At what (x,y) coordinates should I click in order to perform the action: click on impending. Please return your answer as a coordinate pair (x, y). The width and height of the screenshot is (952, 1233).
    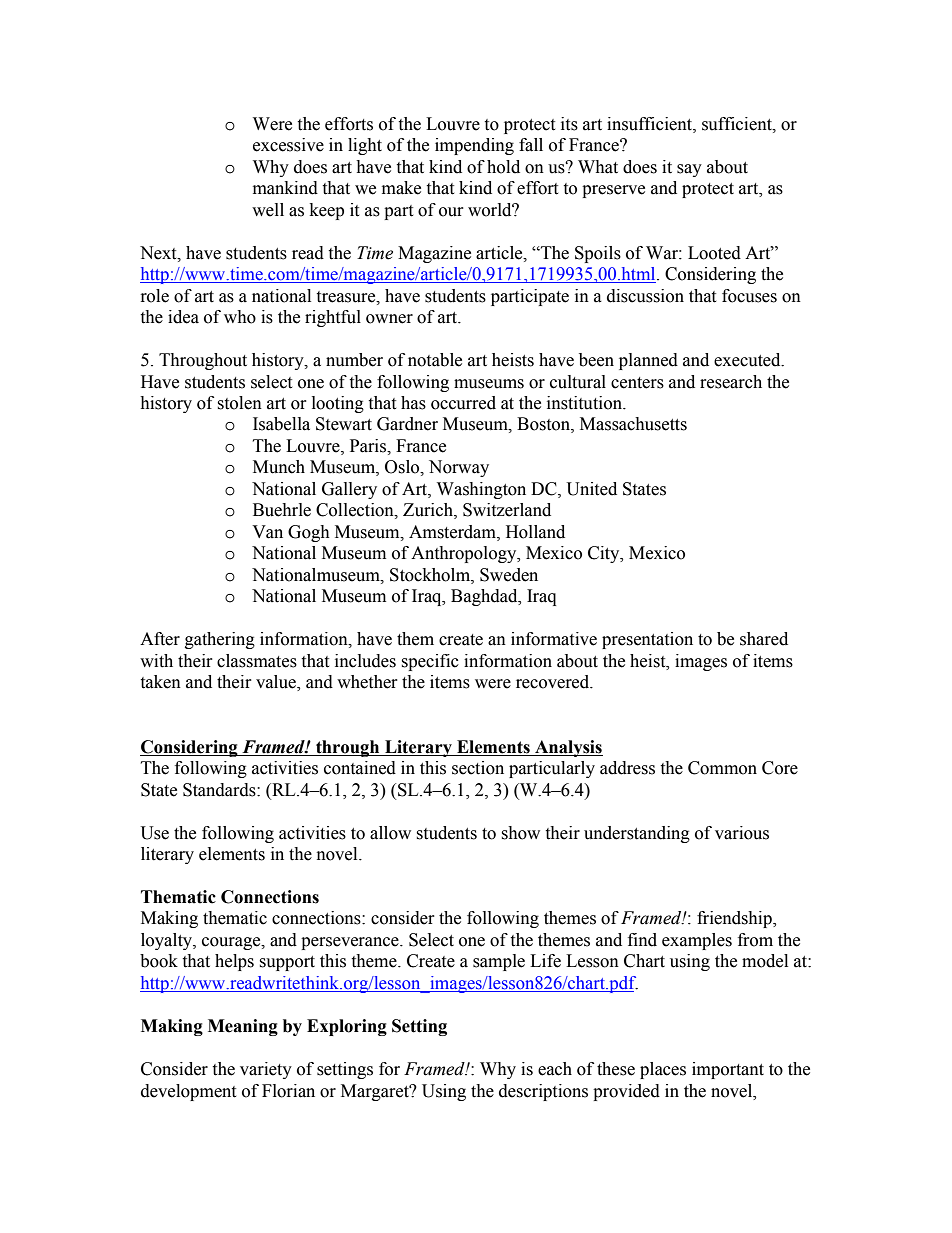
    Looking at the image, I should click on (474, 146).
